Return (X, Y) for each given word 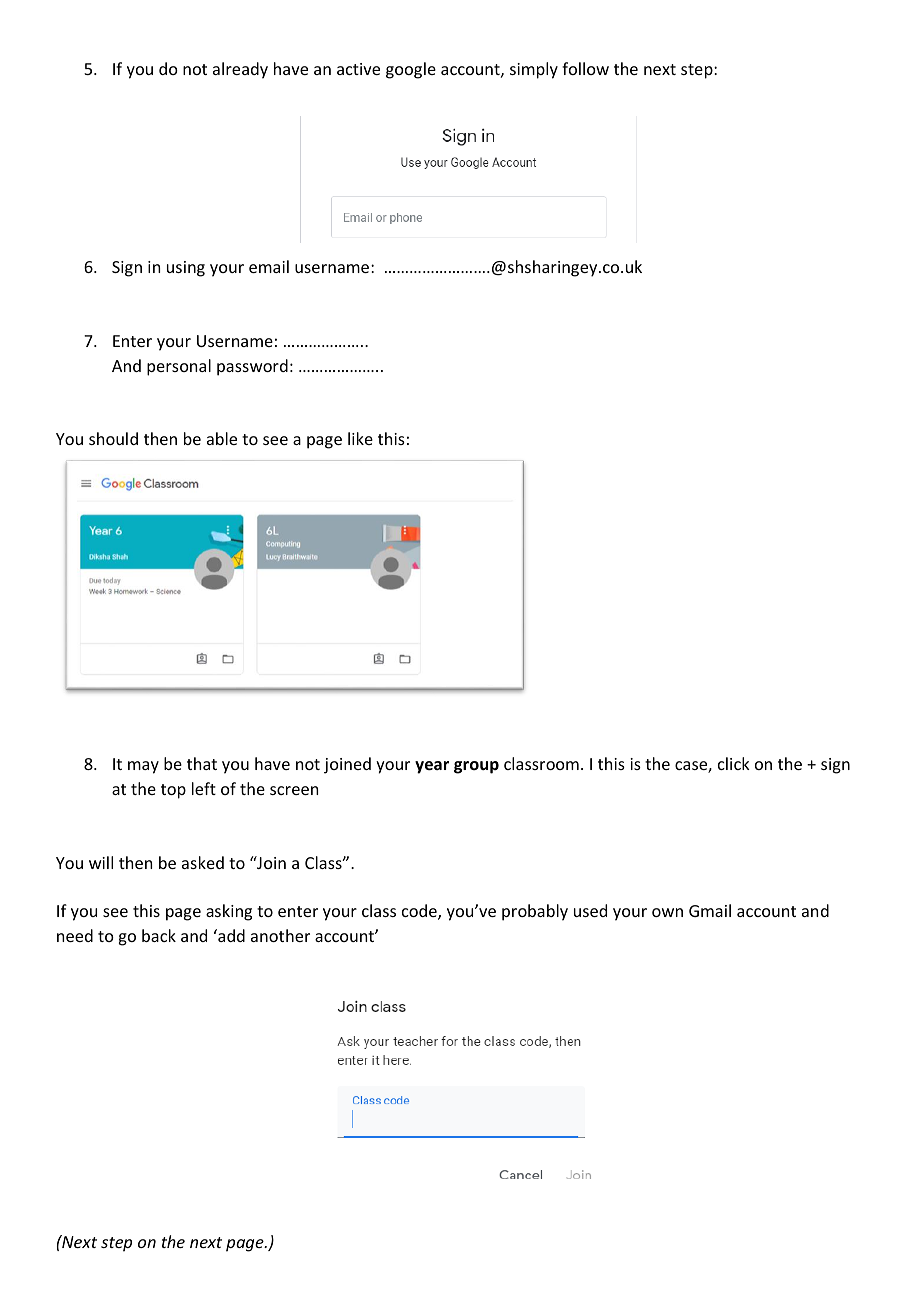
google (411, 70)
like (360, 438)
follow (585, 68)
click (734, 763)
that (202, 763)
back (159, 935)
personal (179, 367)
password (252, 367)
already (240, 70)
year (432, 767)
